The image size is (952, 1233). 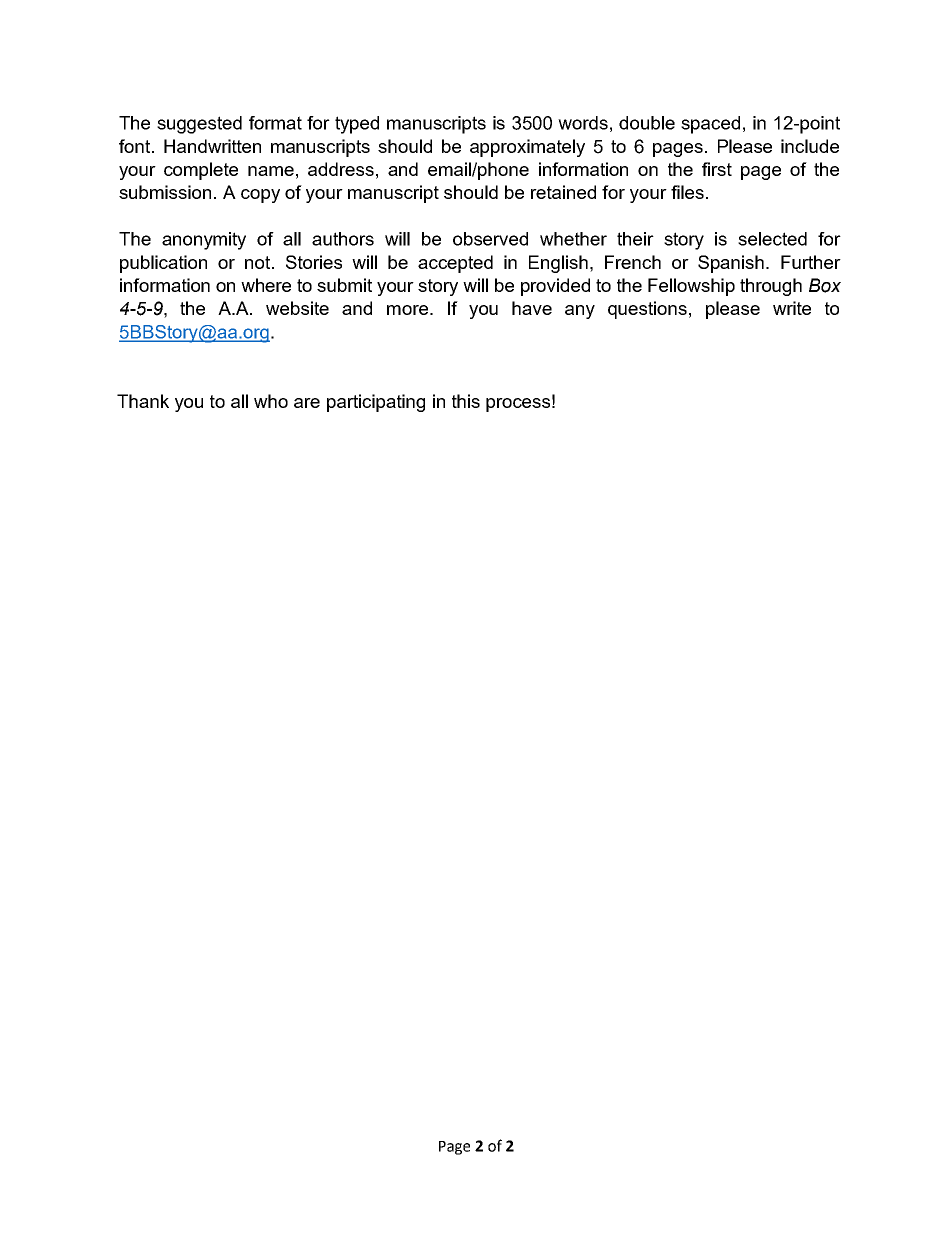 What do you see at coordinates (532, 308) in the screenshot?
I see `have` at bounding box center [532, 308].
